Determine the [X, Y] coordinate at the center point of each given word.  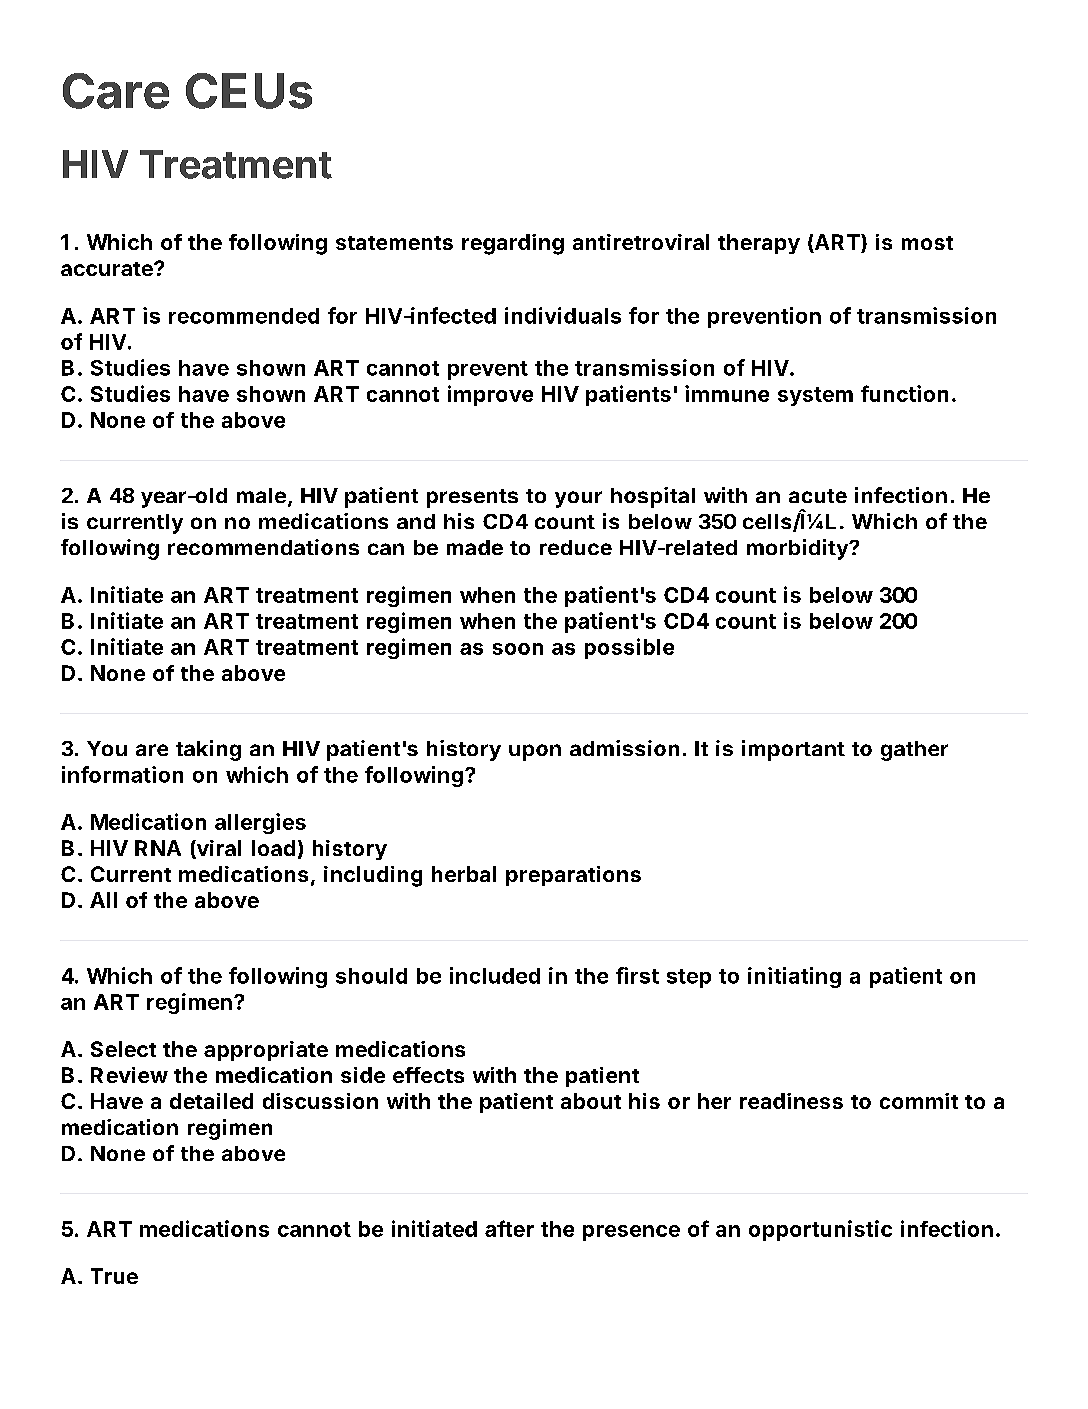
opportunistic [820, 1230]
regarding [513, 244]
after [509, 1228]
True [114, 1276]
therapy [759, 244]
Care [116, 91]
